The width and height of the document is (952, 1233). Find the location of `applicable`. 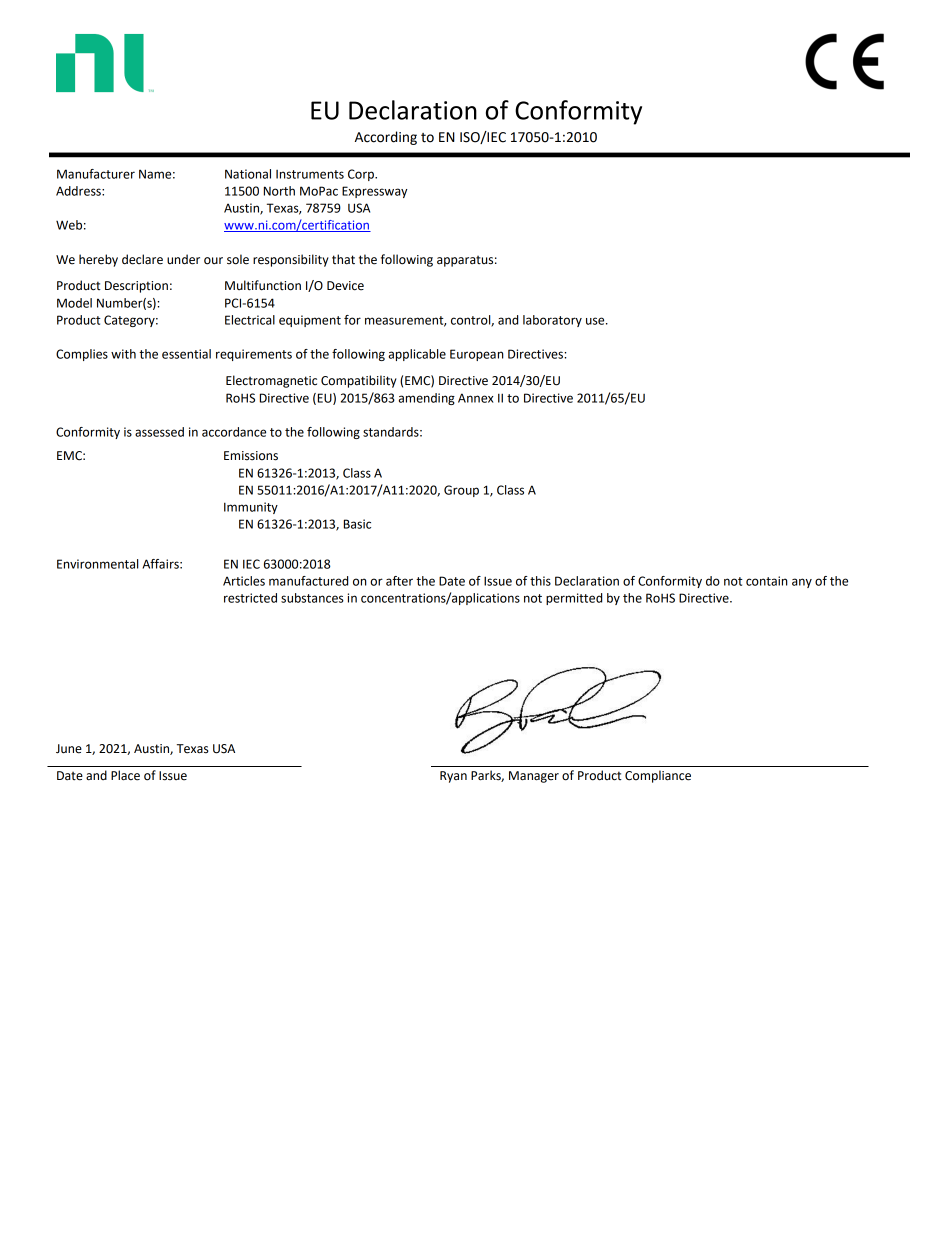

applicable is located at coordinates (417, 355).
